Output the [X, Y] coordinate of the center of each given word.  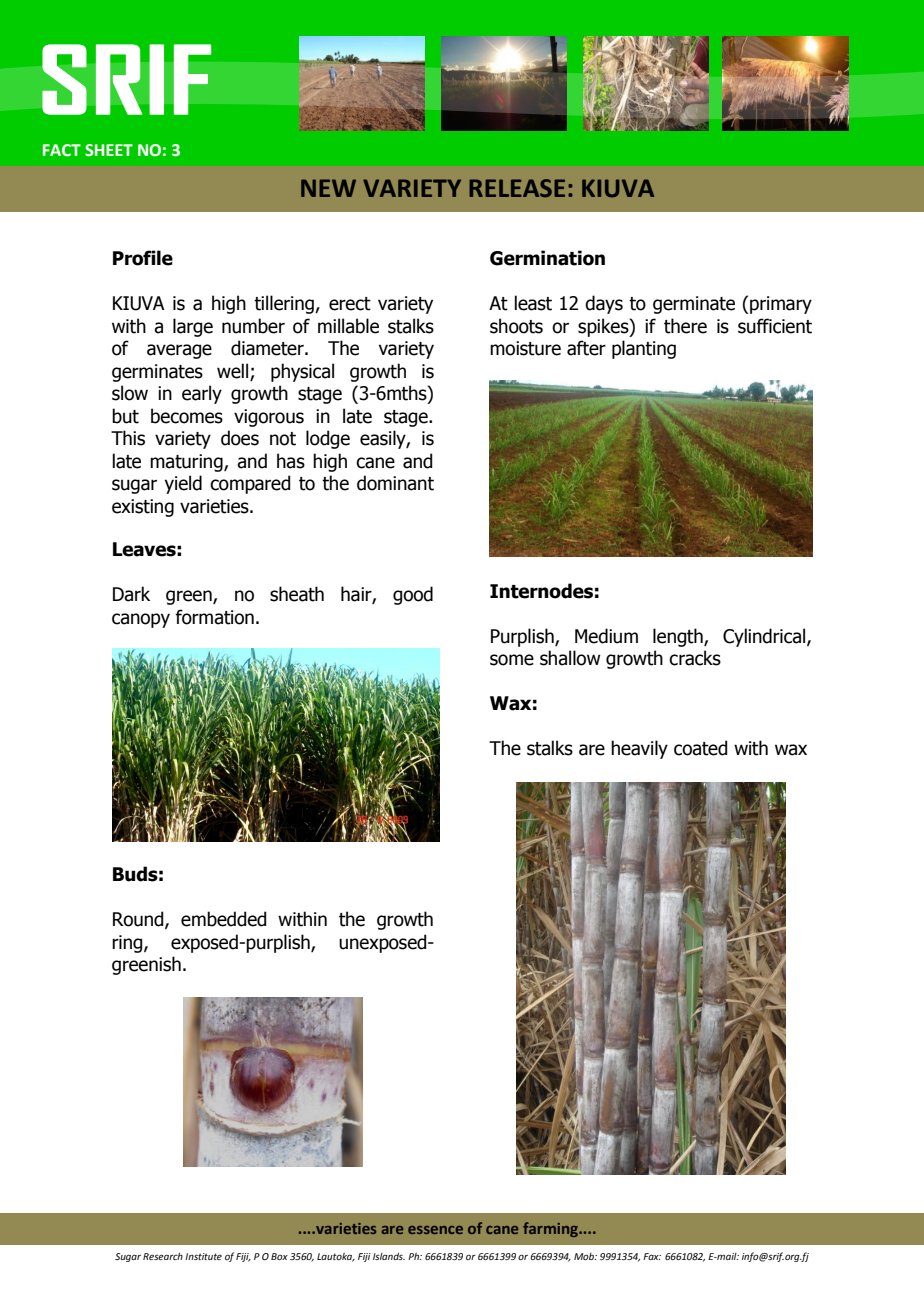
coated [700, 748]
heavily [639, 749]
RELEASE [517, 188]
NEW [328, 188]
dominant [395, 483]
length [679, 637]
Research [163, 1256]
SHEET [109, 150]
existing [143, 508]
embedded [223, 919]
